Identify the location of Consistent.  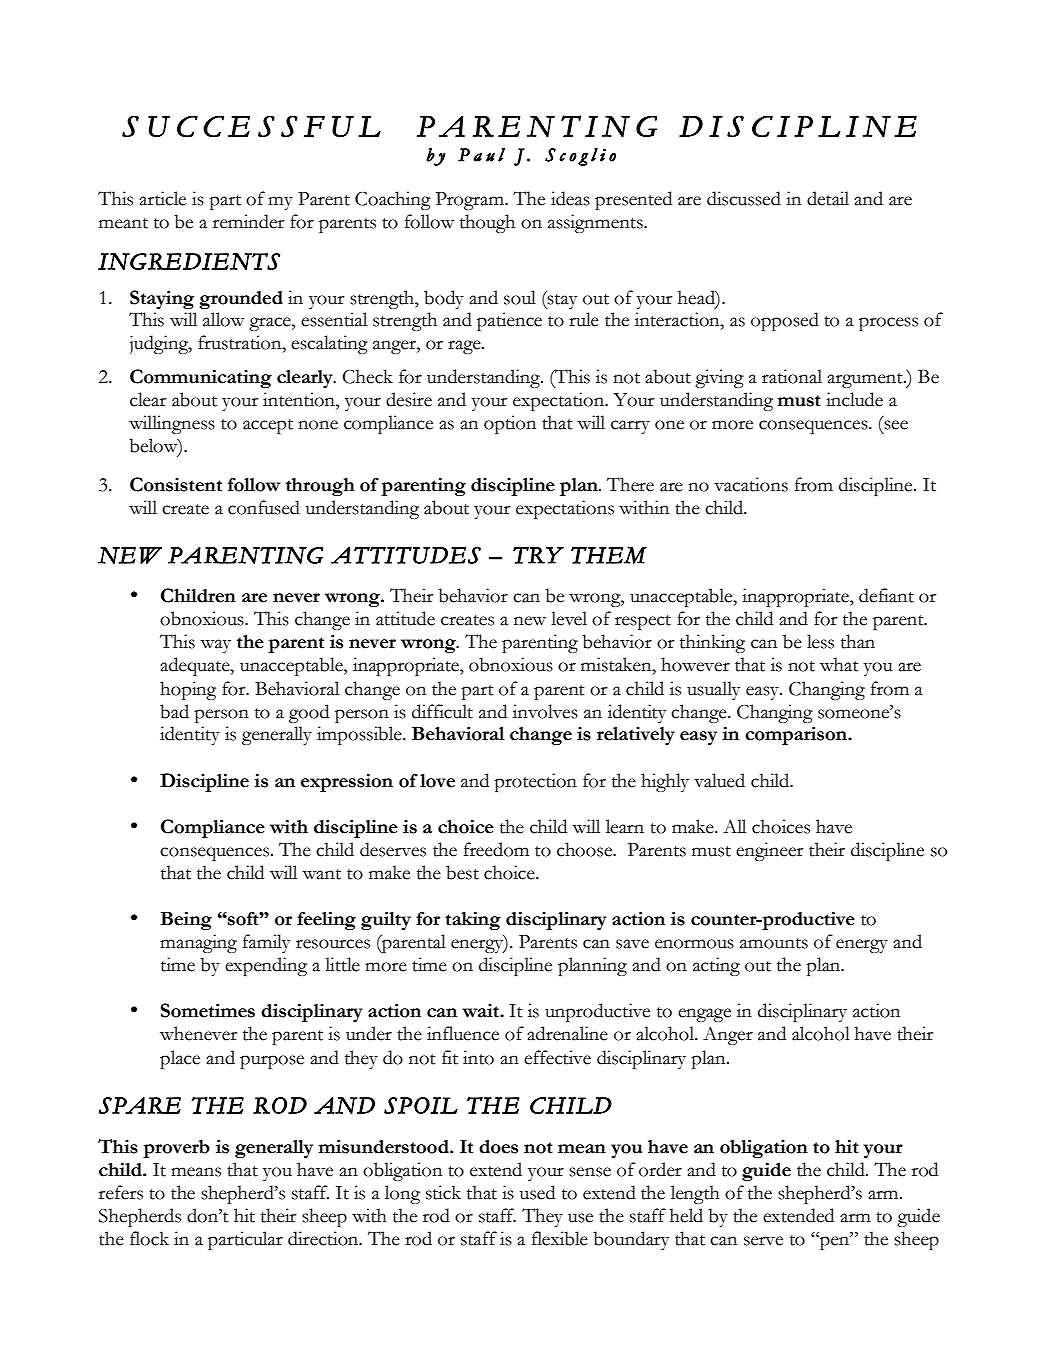
(176, 484).
